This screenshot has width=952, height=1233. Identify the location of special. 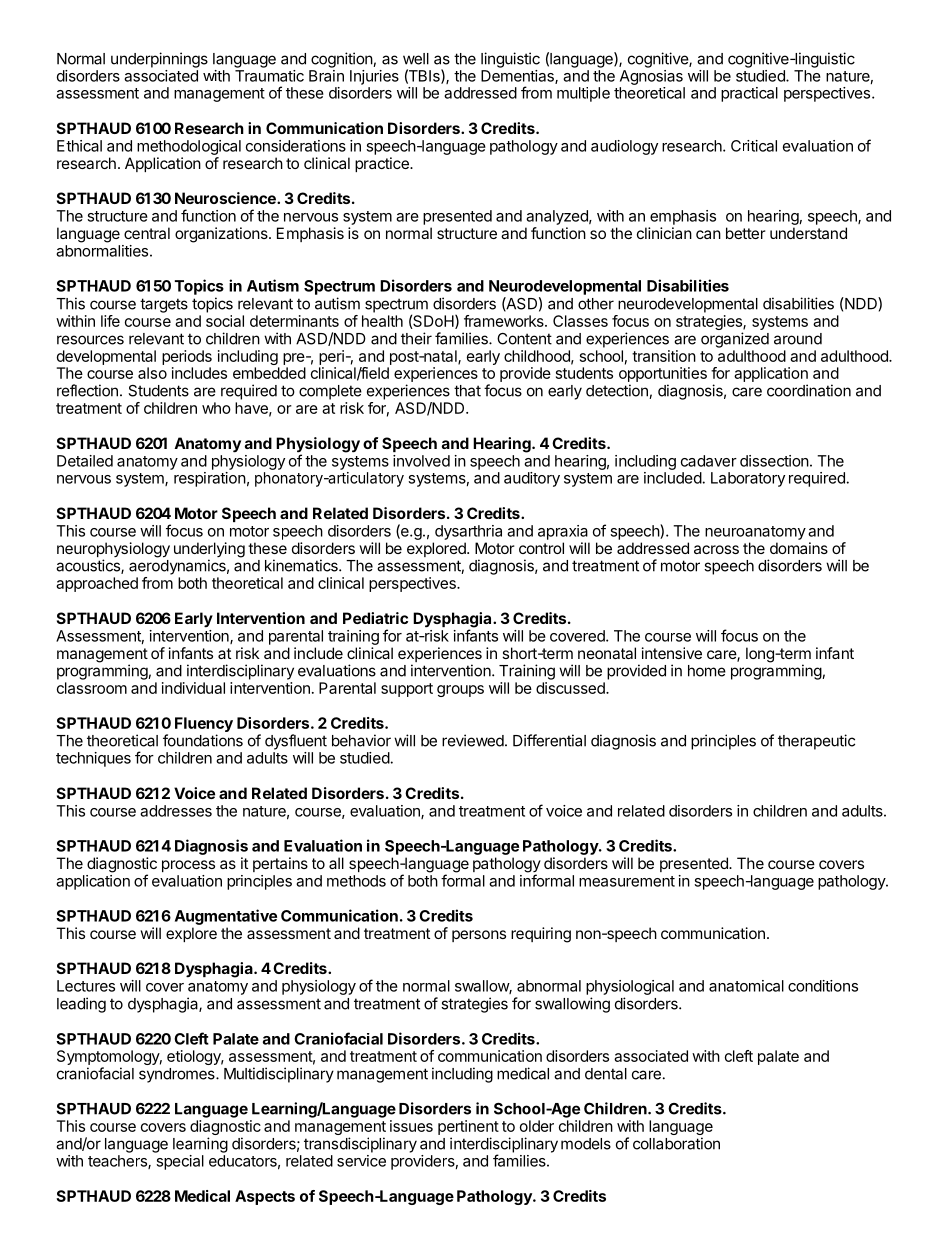
(180, 1162).
